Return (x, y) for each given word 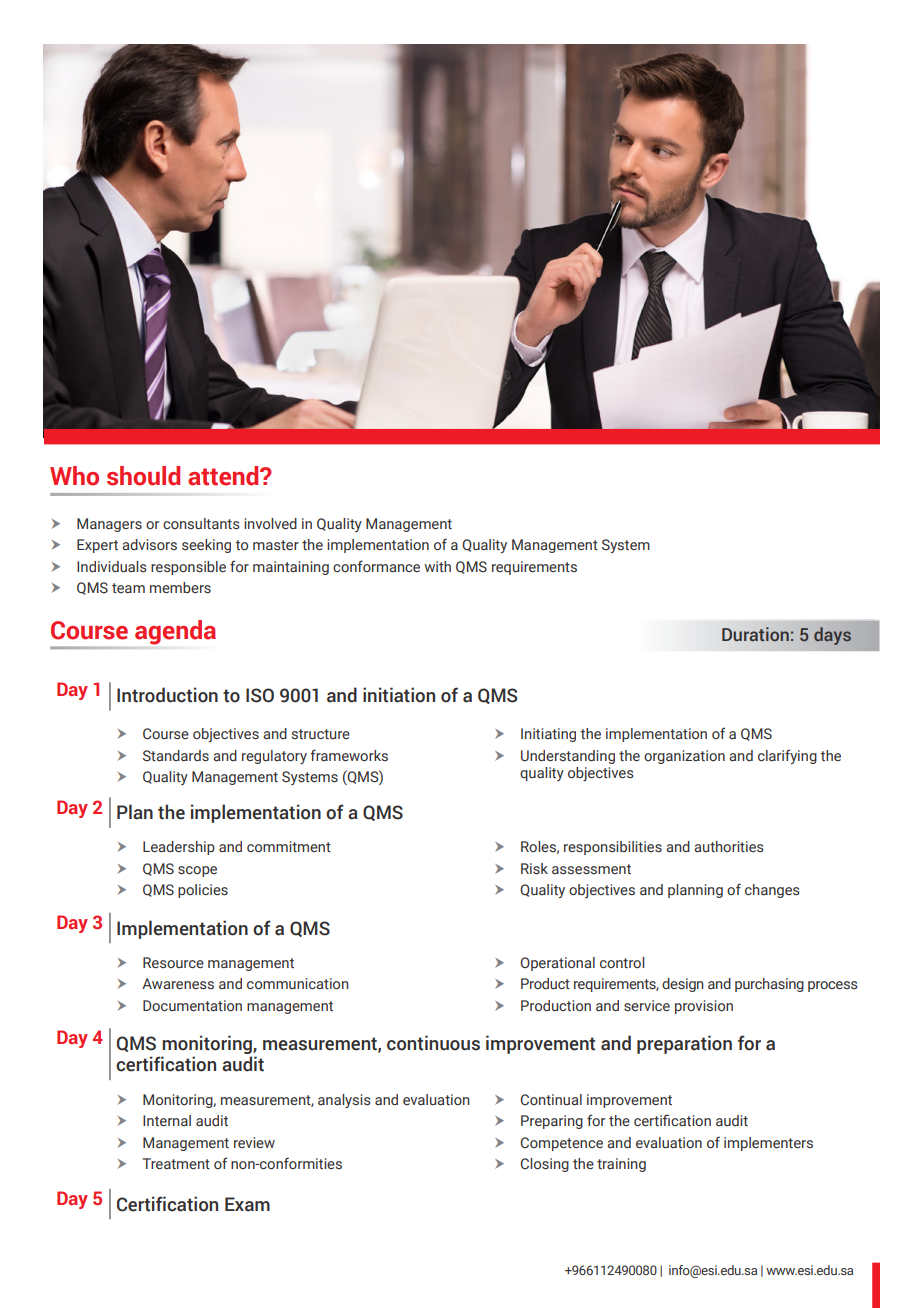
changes (772, 891)
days (832, 636)
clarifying (787, 756)
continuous (433, 1043)
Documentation (192, 1006)
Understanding (568, 757)
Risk (534, 869)
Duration (755, 634)
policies (203, 891)
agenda (175, 632)
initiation (399, 695)
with (437, 566)
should (143, 476)
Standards (176, 756)
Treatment (176, 1164)
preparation (684, 1044)
